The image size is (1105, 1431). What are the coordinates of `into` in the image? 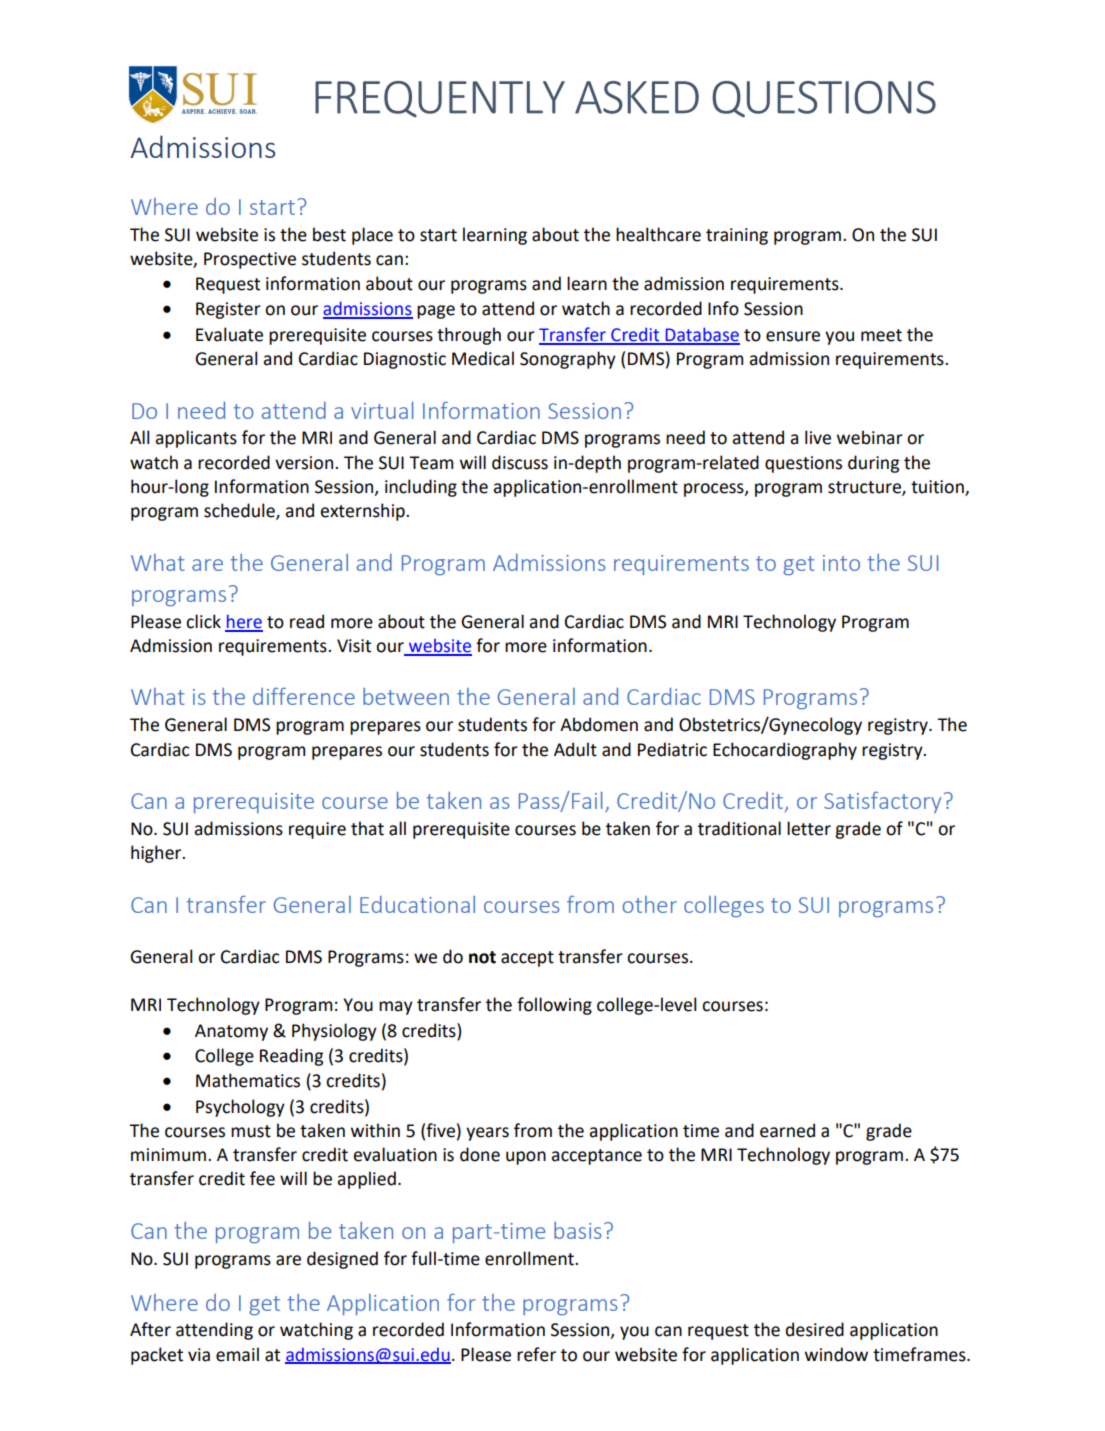 It's located at (841, 563).
